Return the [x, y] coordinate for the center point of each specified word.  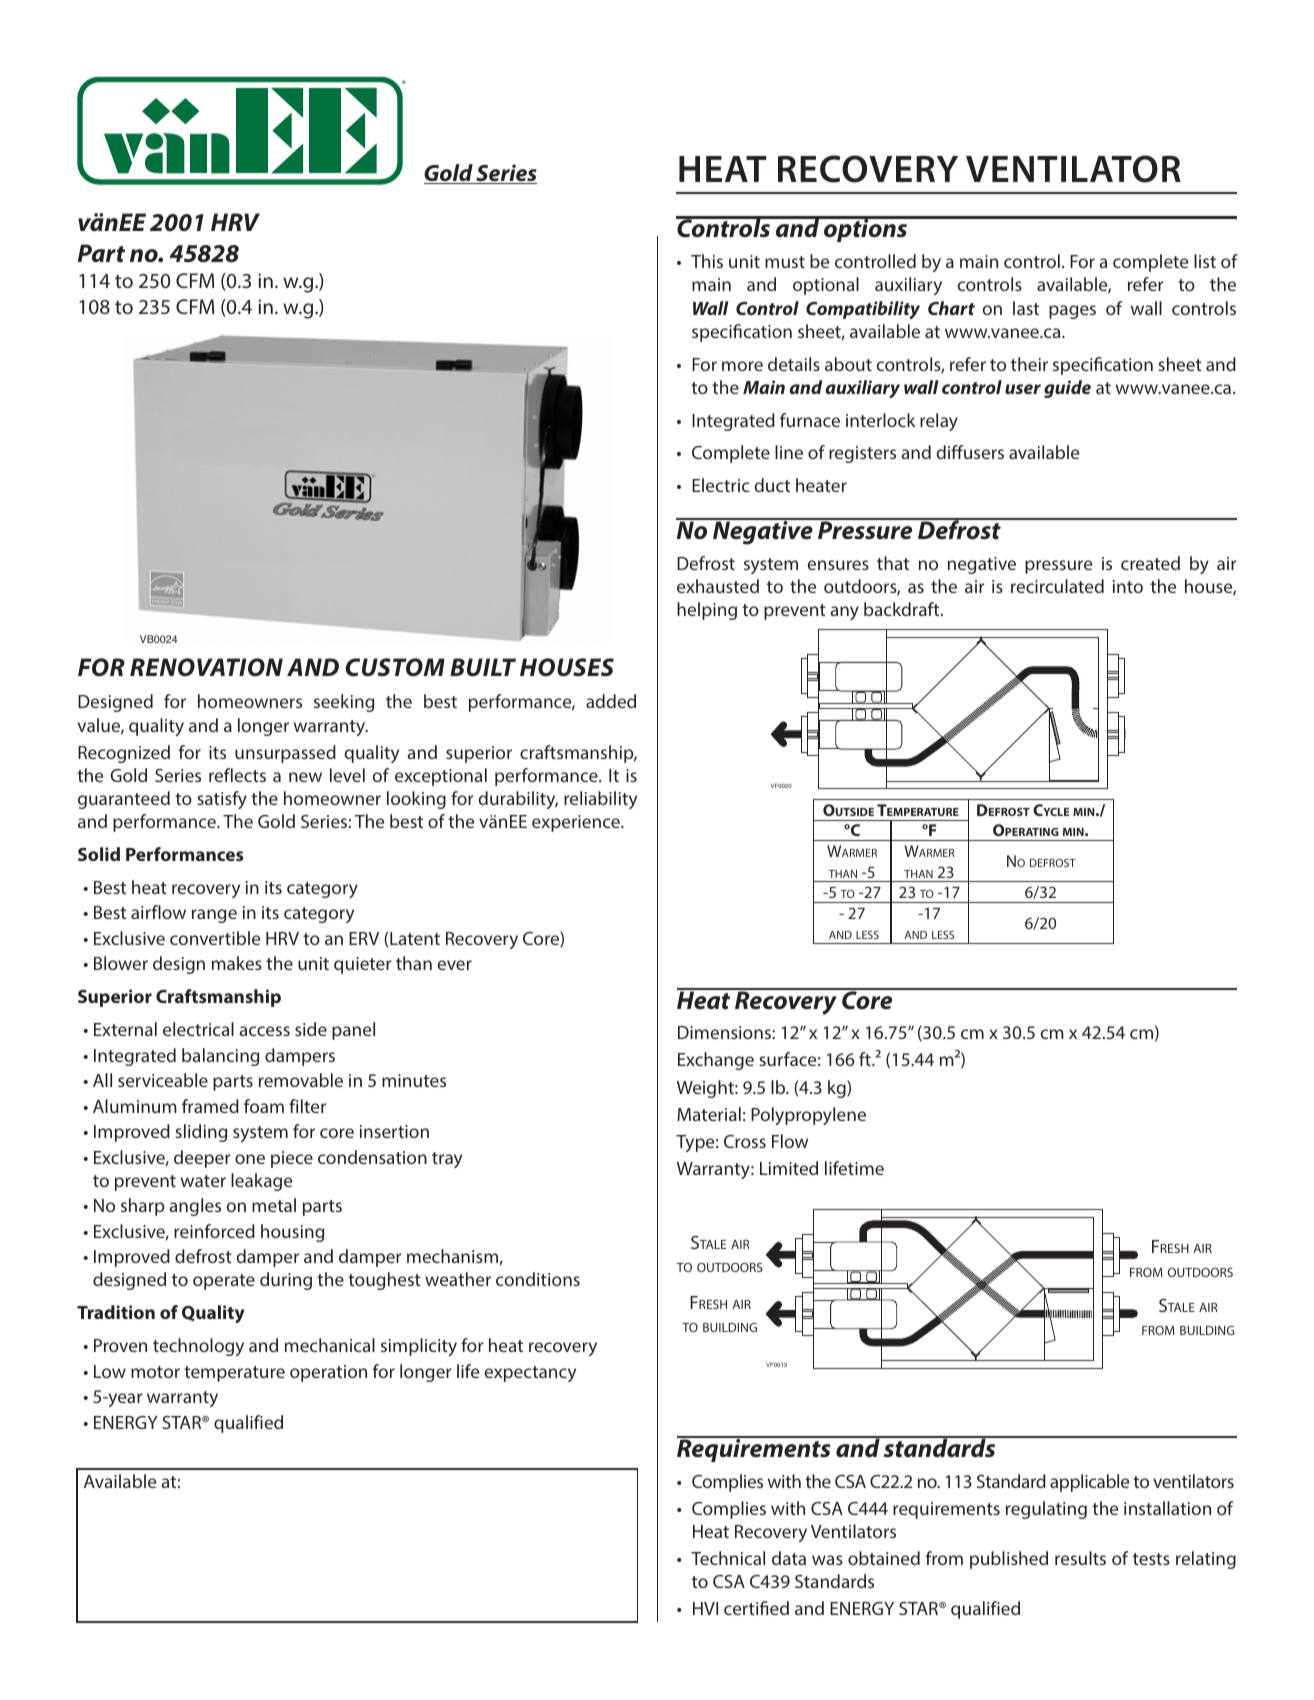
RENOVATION [206, 667]
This [707, 261]
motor [155, 1372]
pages [1072, 312]
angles [195, 1207]
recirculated [1057, 586]
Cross [745, 1141]
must [785, 262]
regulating [1046, 1510]
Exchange [716, 1061]
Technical [728, 1558]
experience [577, 823]
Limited [789, 1168]
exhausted [718, 586]
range [214, 916]
